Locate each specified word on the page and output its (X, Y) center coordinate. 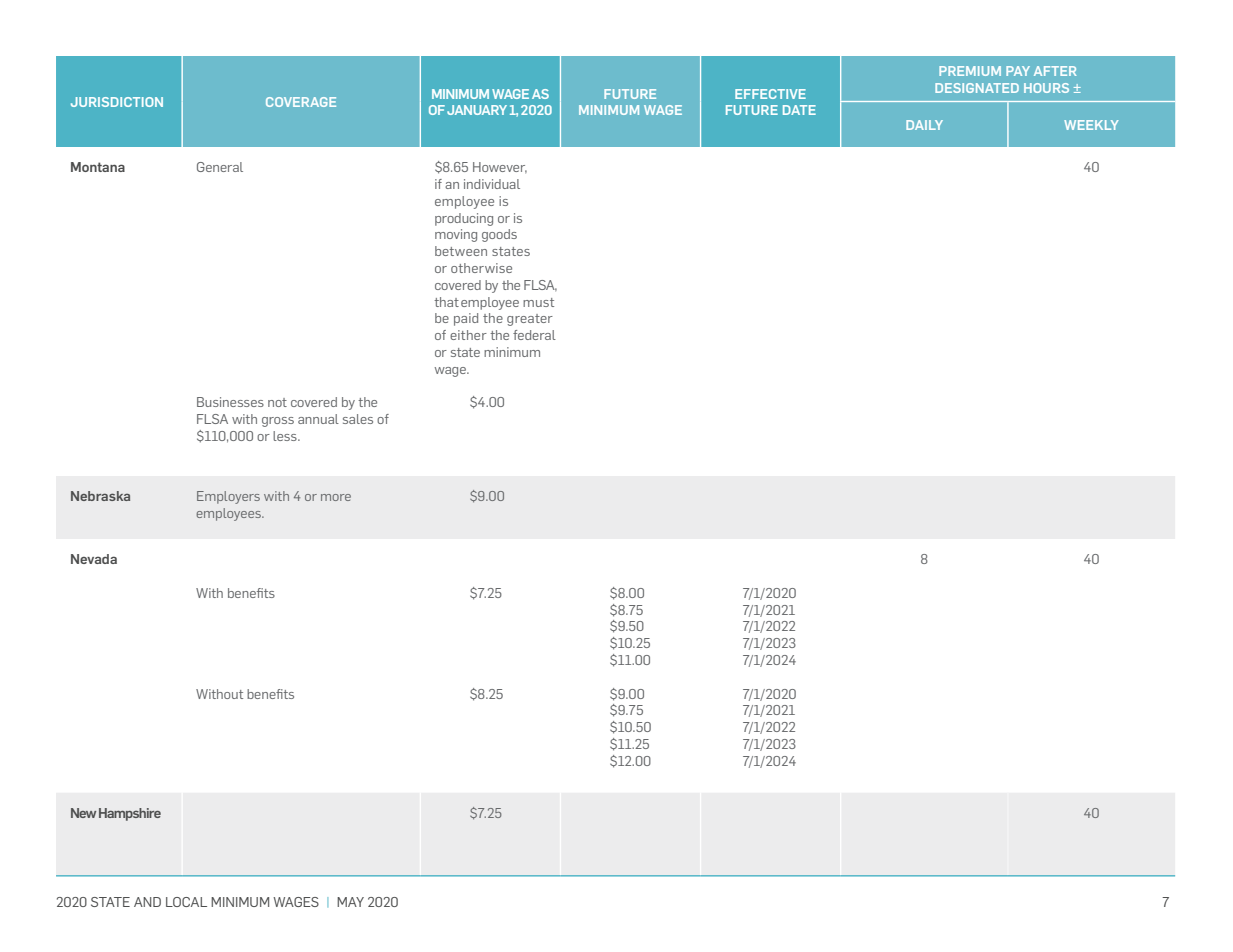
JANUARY (477, 110)
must (538, 302)
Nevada (94, 559)
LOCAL (186, 902)
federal (534, 335)
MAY (350, 902)
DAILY (924, 125)
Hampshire (130, 814)
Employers (228, 497)
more (336, 497)
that (446, 302)
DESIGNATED (977, 88)
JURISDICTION (117, 102)
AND (147, 902)
